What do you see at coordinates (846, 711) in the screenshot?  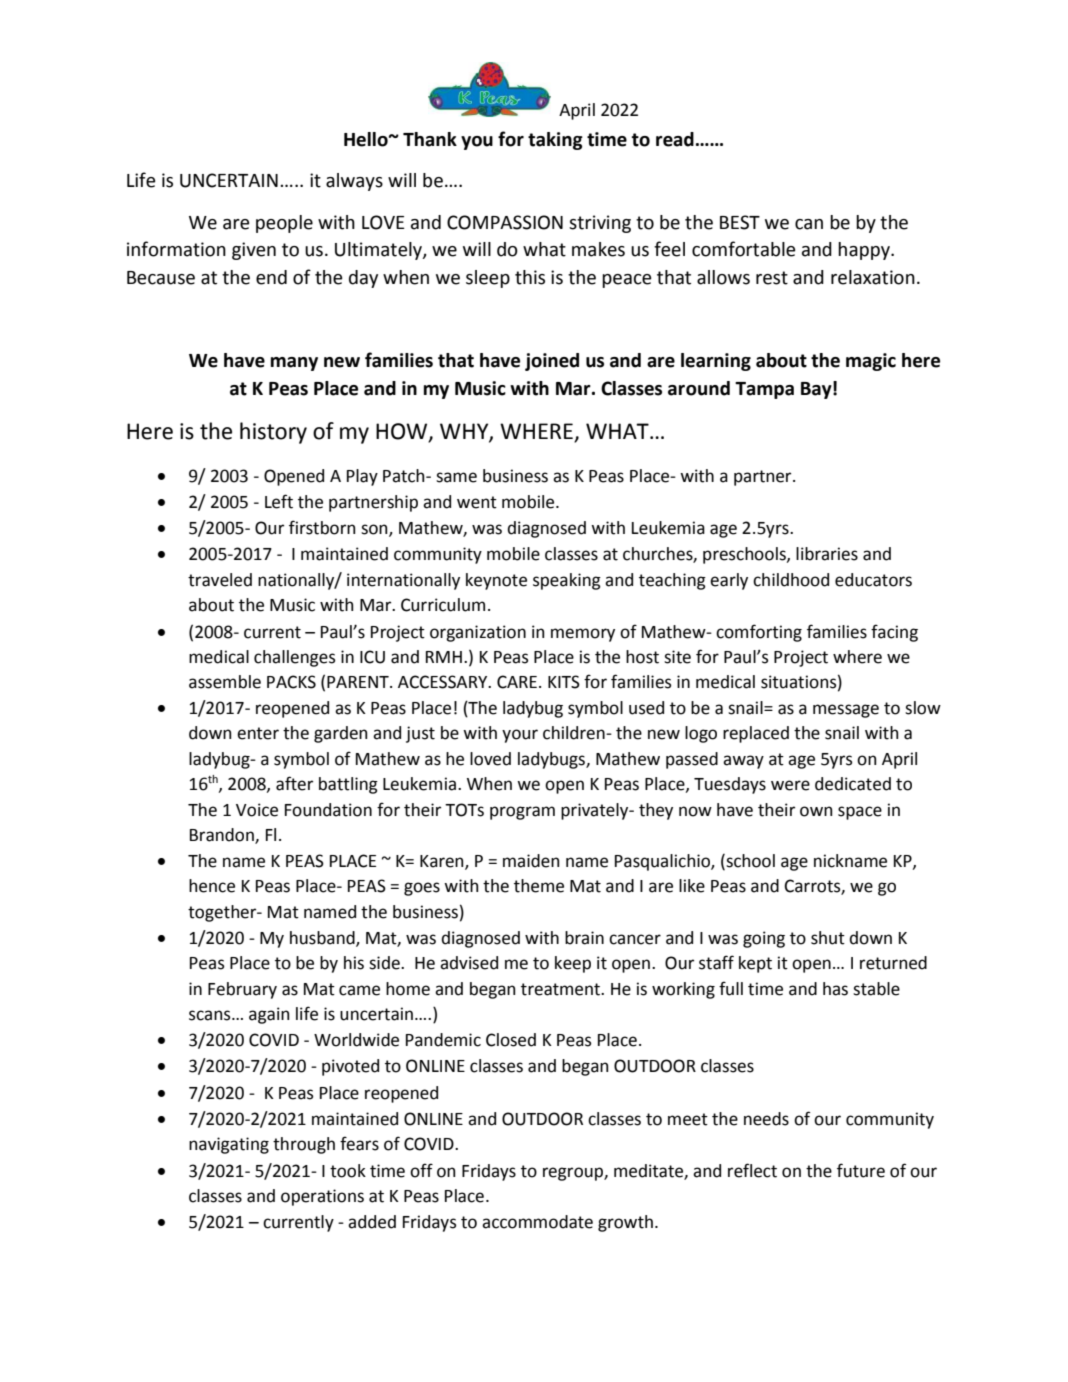 I see `message` at bounding box center [846, 711].
